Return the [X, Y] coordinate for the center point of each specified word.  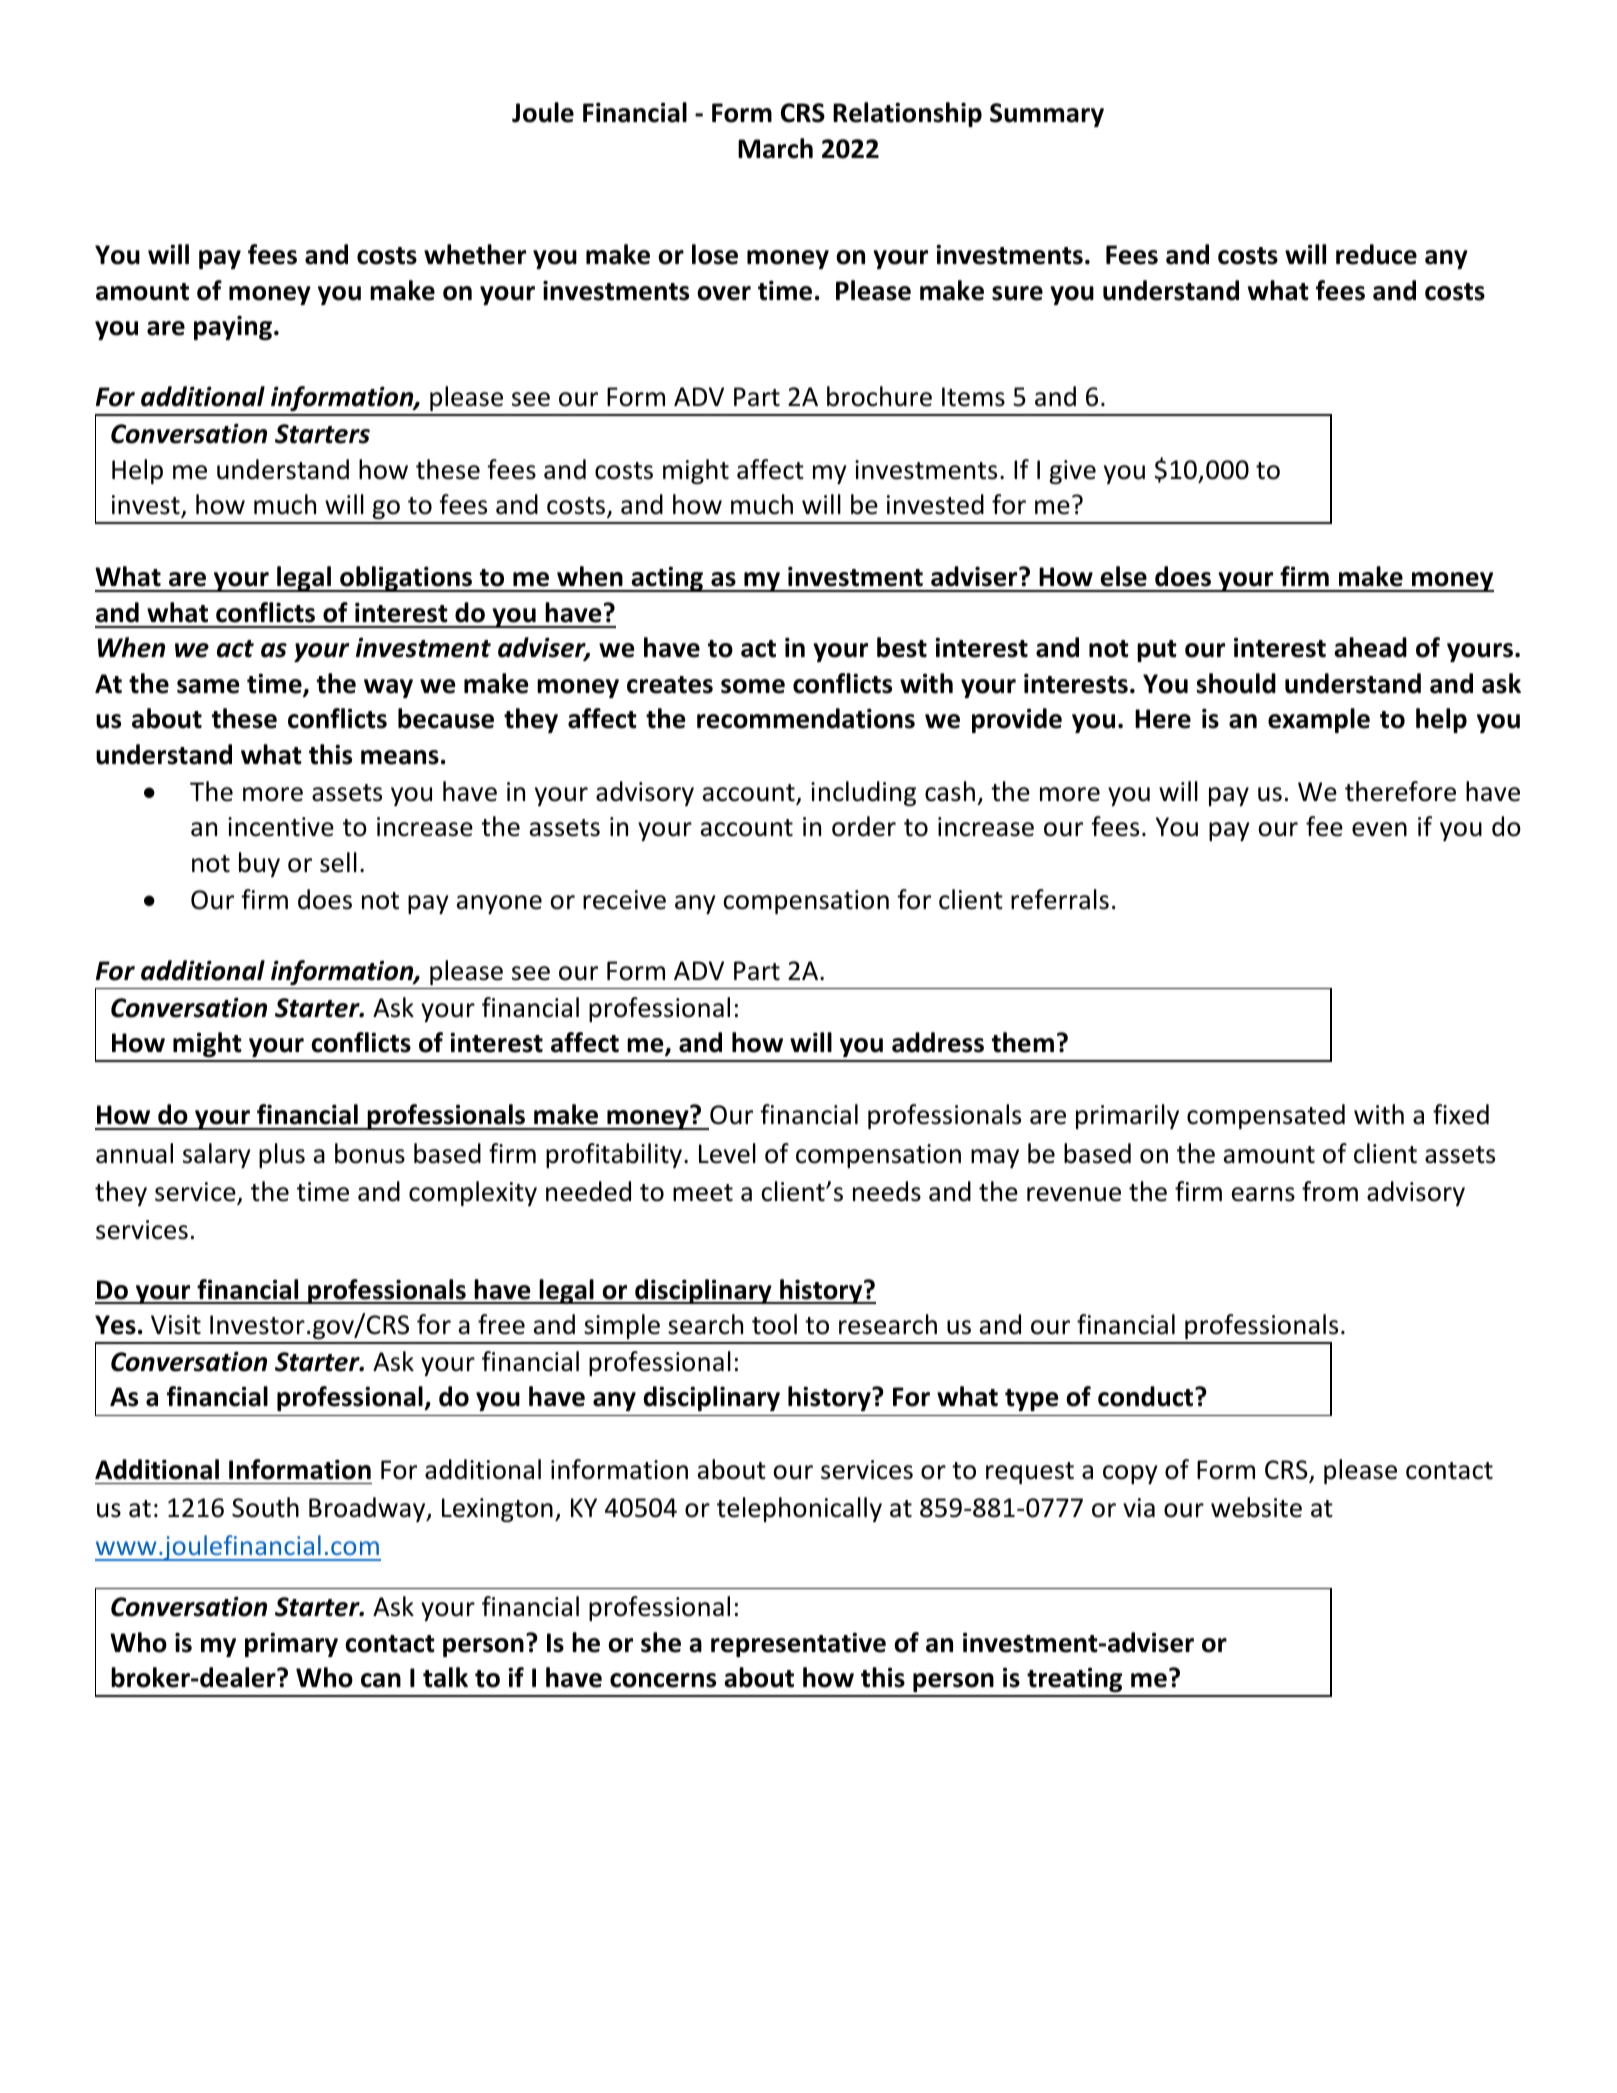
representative [798, 1644]
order [864, 826]
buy [259, 864]
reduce [1376, 254]
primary [291, 1644]
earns [1263, 1194]
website [1256, 1507]
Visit [176, 1325]
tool [774, 1324]
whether [475, 254]
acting [667, 579]
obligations [406, 579]
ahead [1370, 647]
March [775, 148]
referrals [1060, 899]
